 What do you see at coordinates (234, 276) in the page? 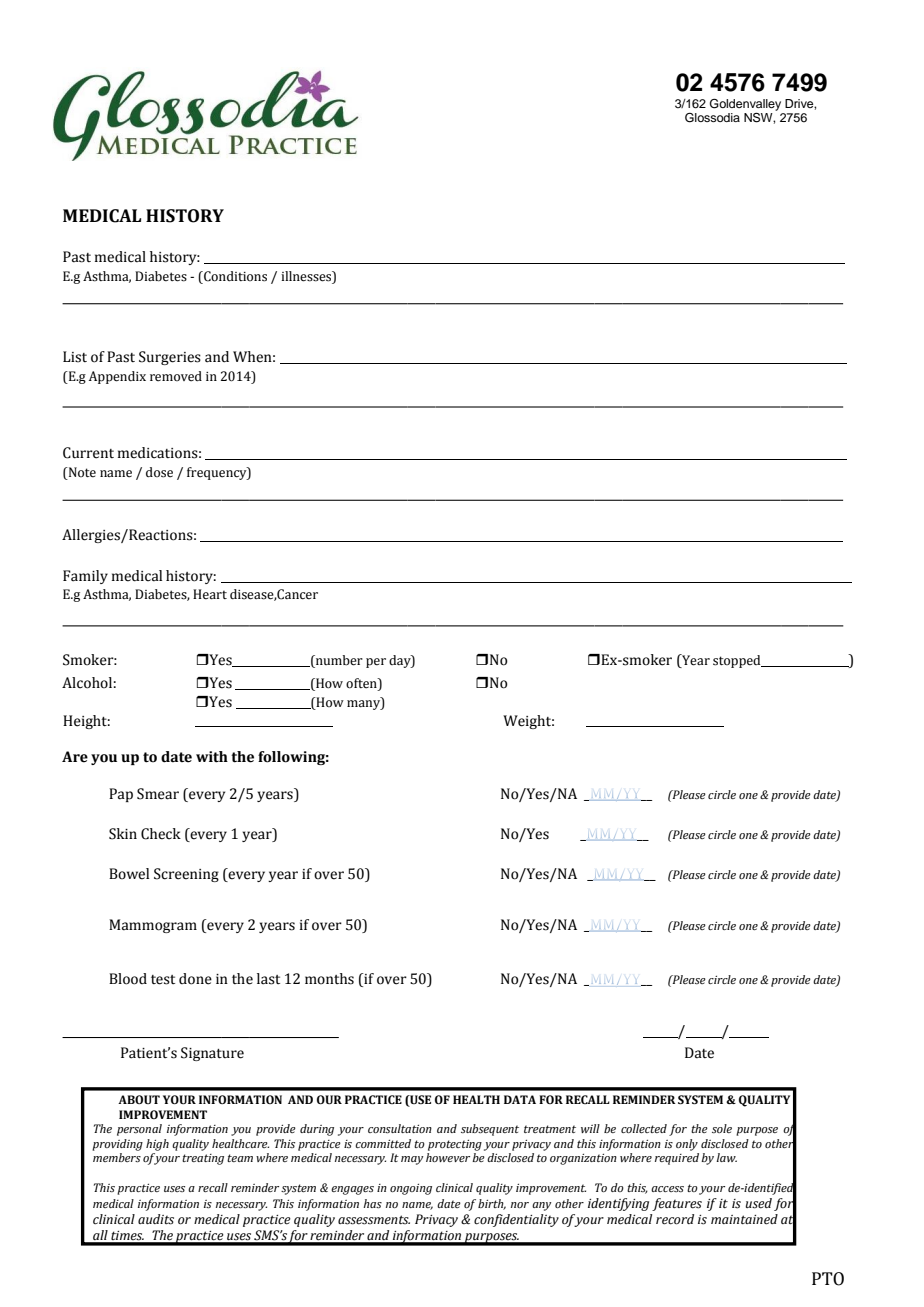
I see `Conditions` at bounding box center [234, 276].
